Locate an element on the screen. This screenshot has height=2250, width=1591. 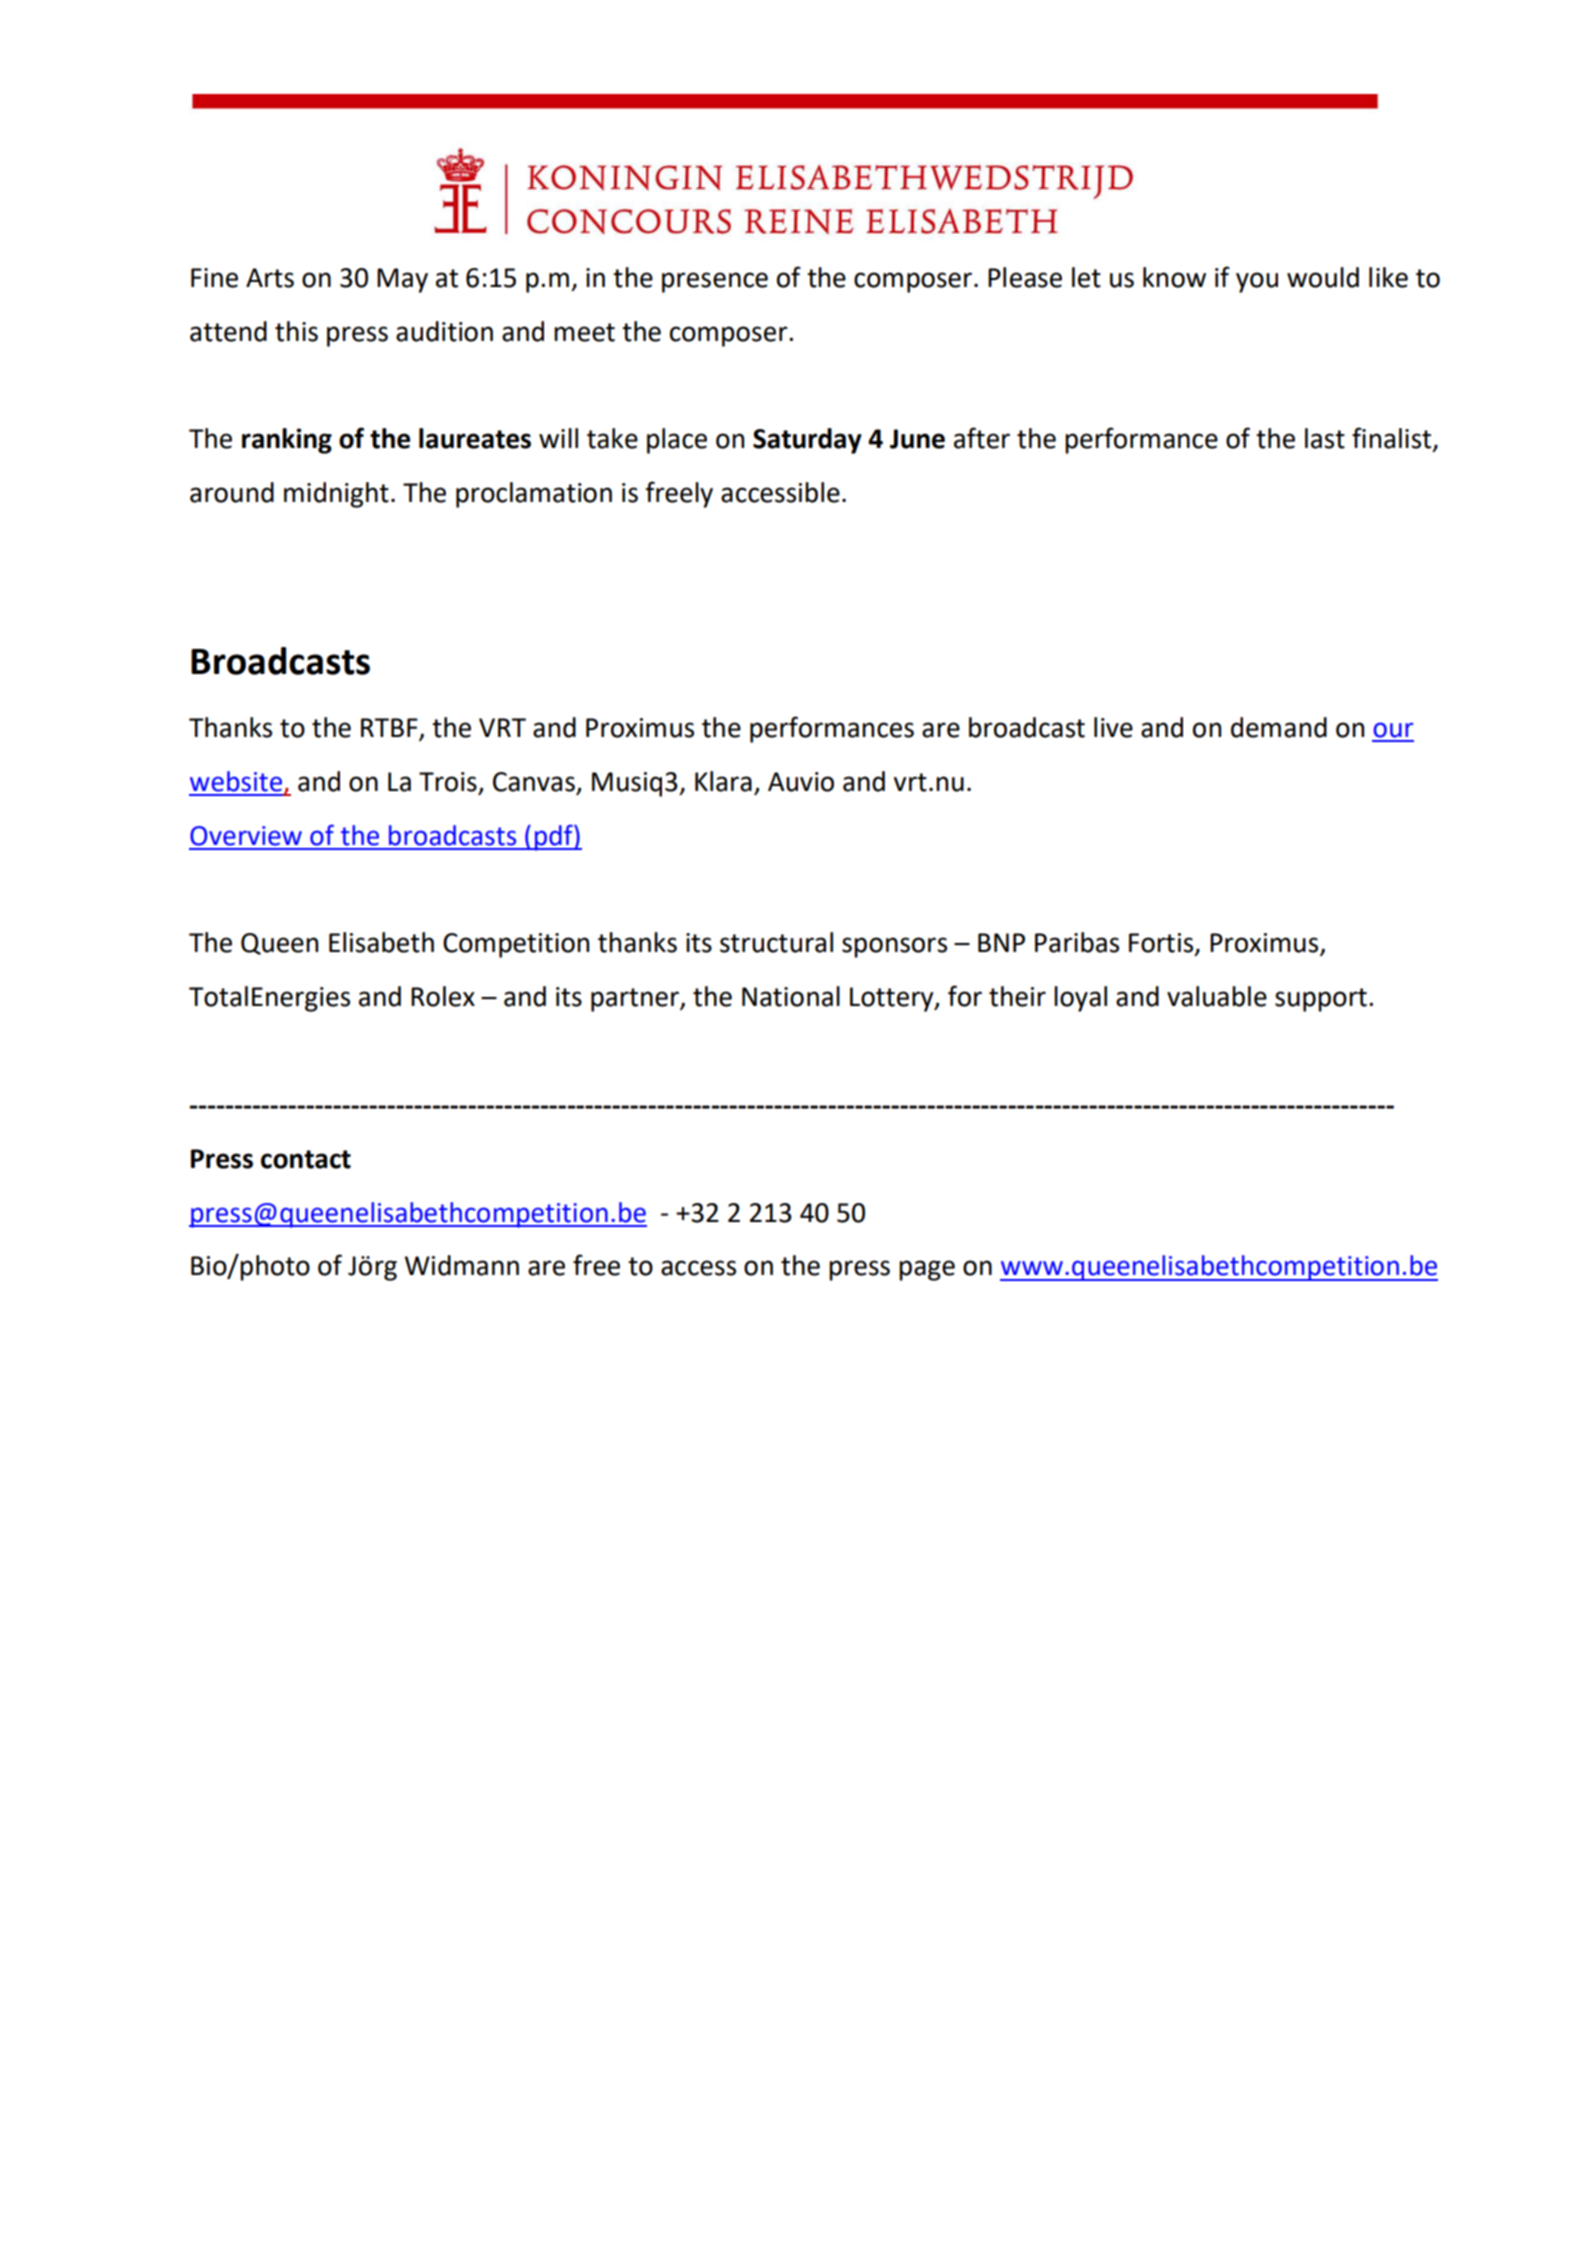
valuable is located at coordinates (1217, 996).
